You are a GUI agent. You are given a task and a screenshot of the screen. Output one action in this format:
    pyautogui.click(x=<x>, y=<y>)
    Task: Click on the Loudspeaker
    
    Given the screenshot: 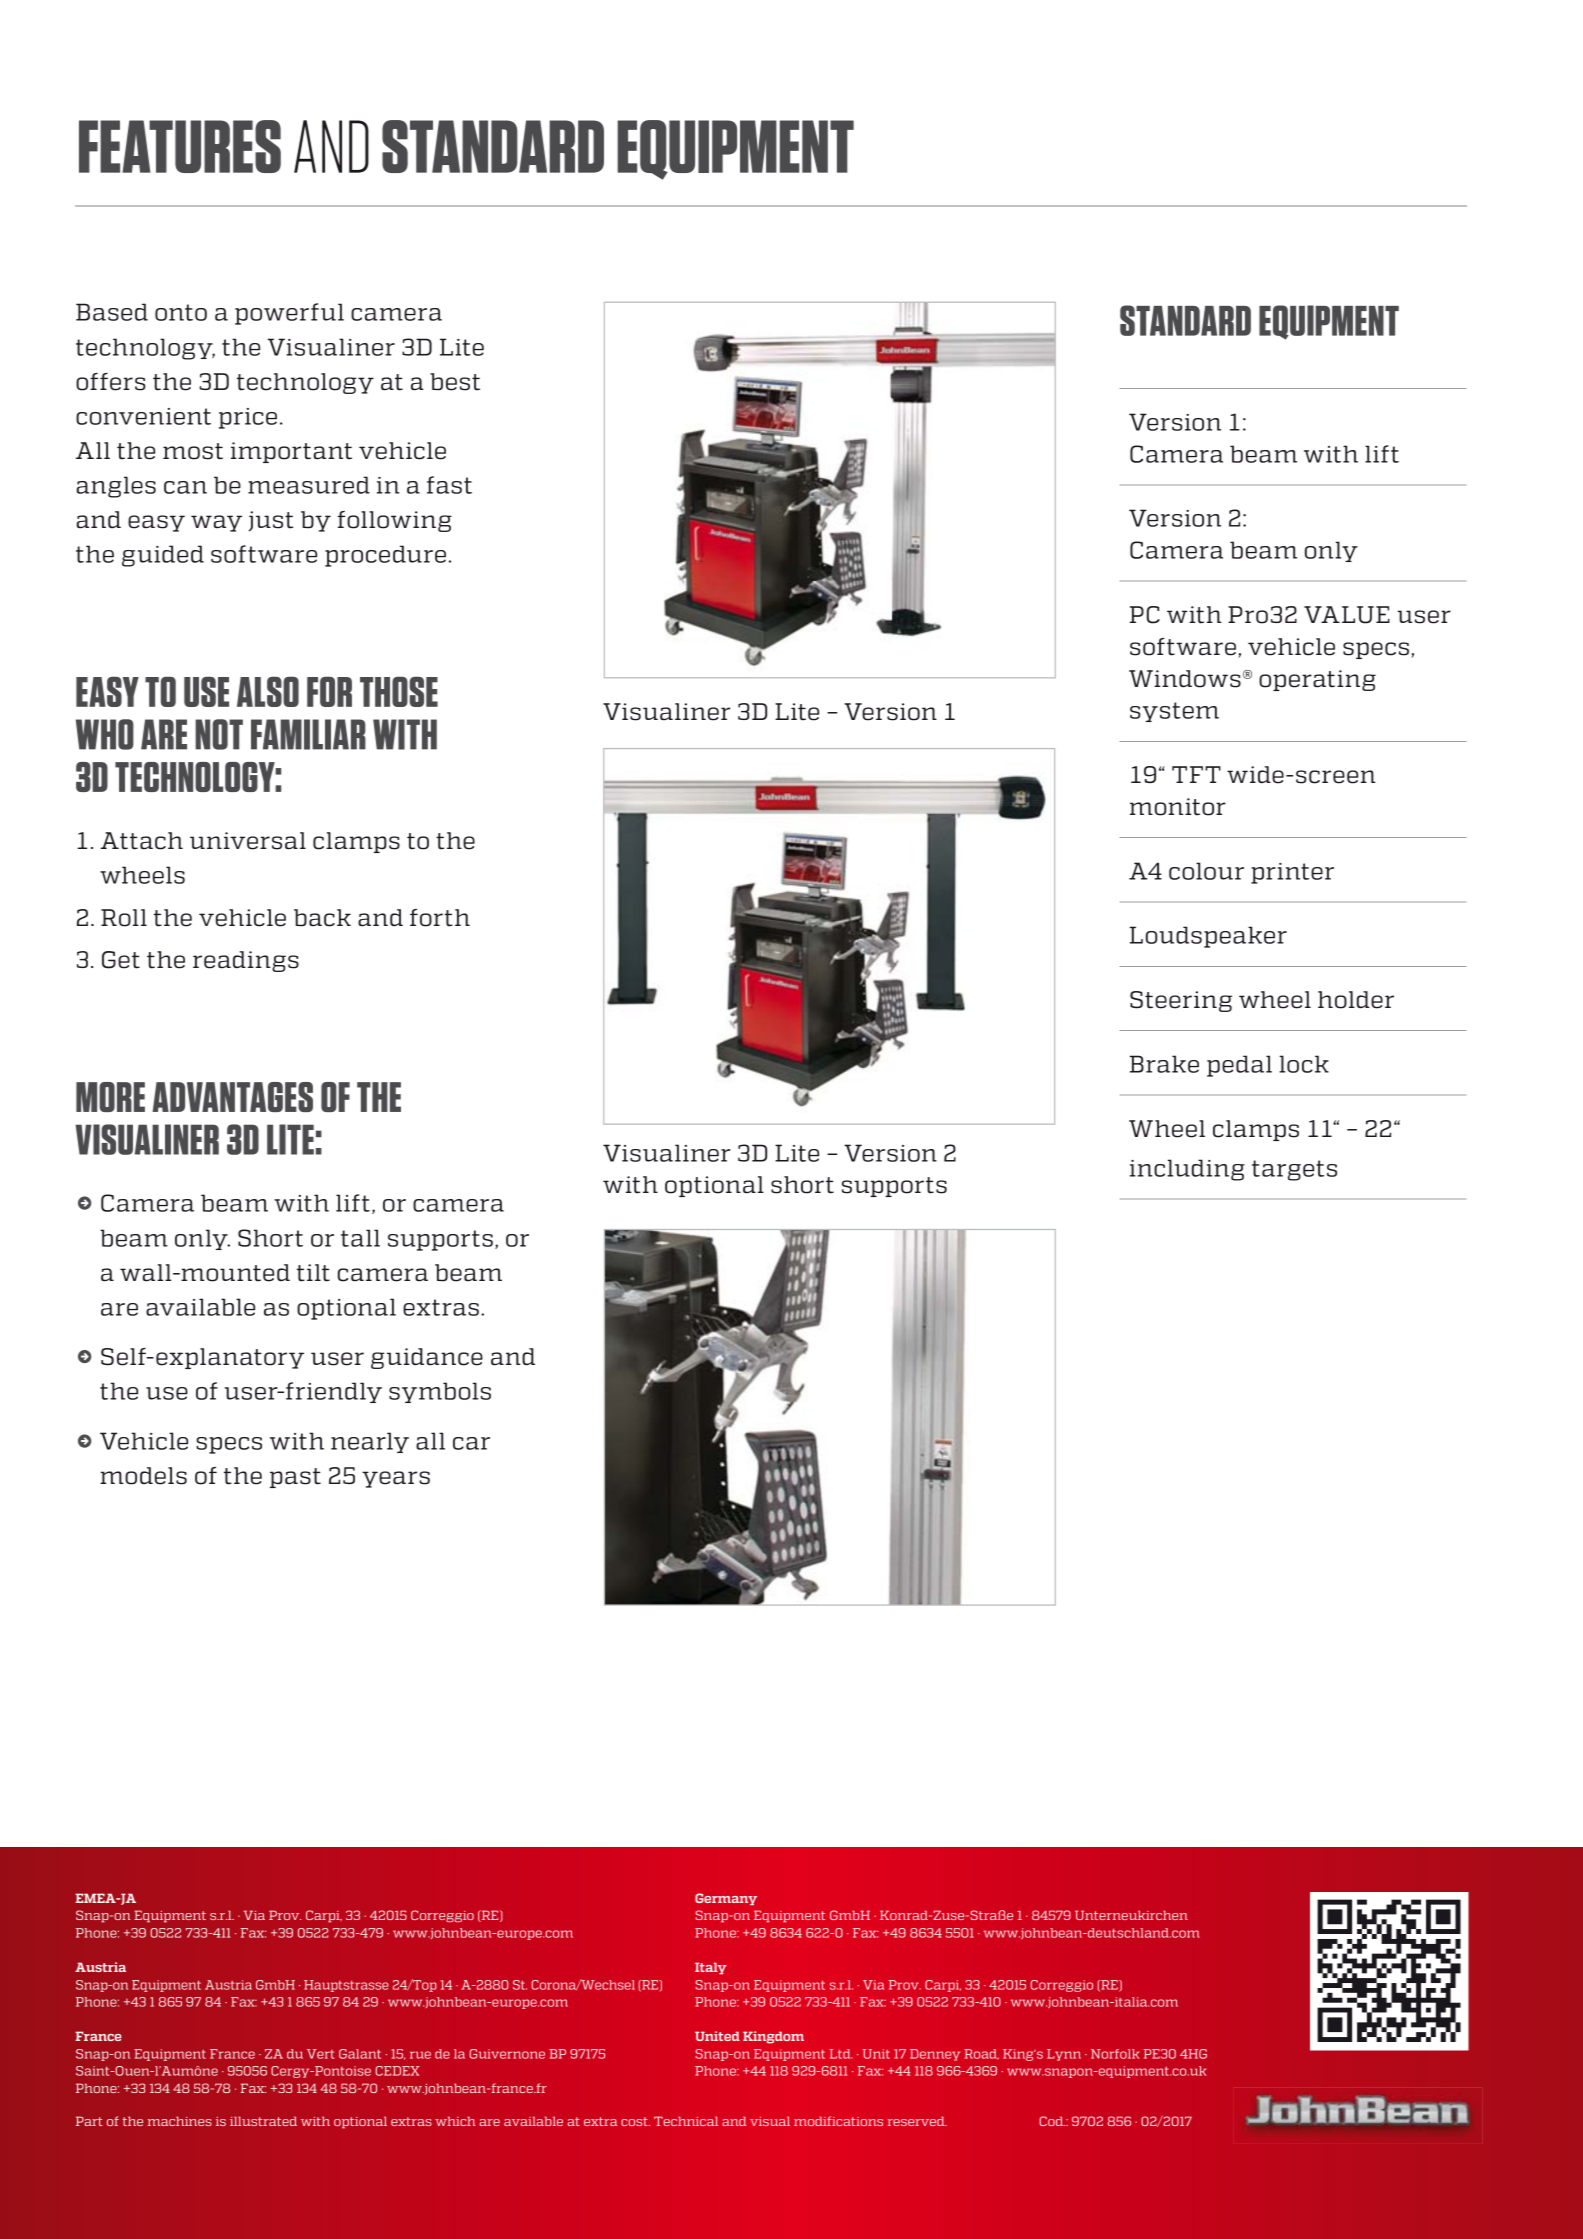 What is the action you would take?
    pyautogui.click(x=1208, y=937)
